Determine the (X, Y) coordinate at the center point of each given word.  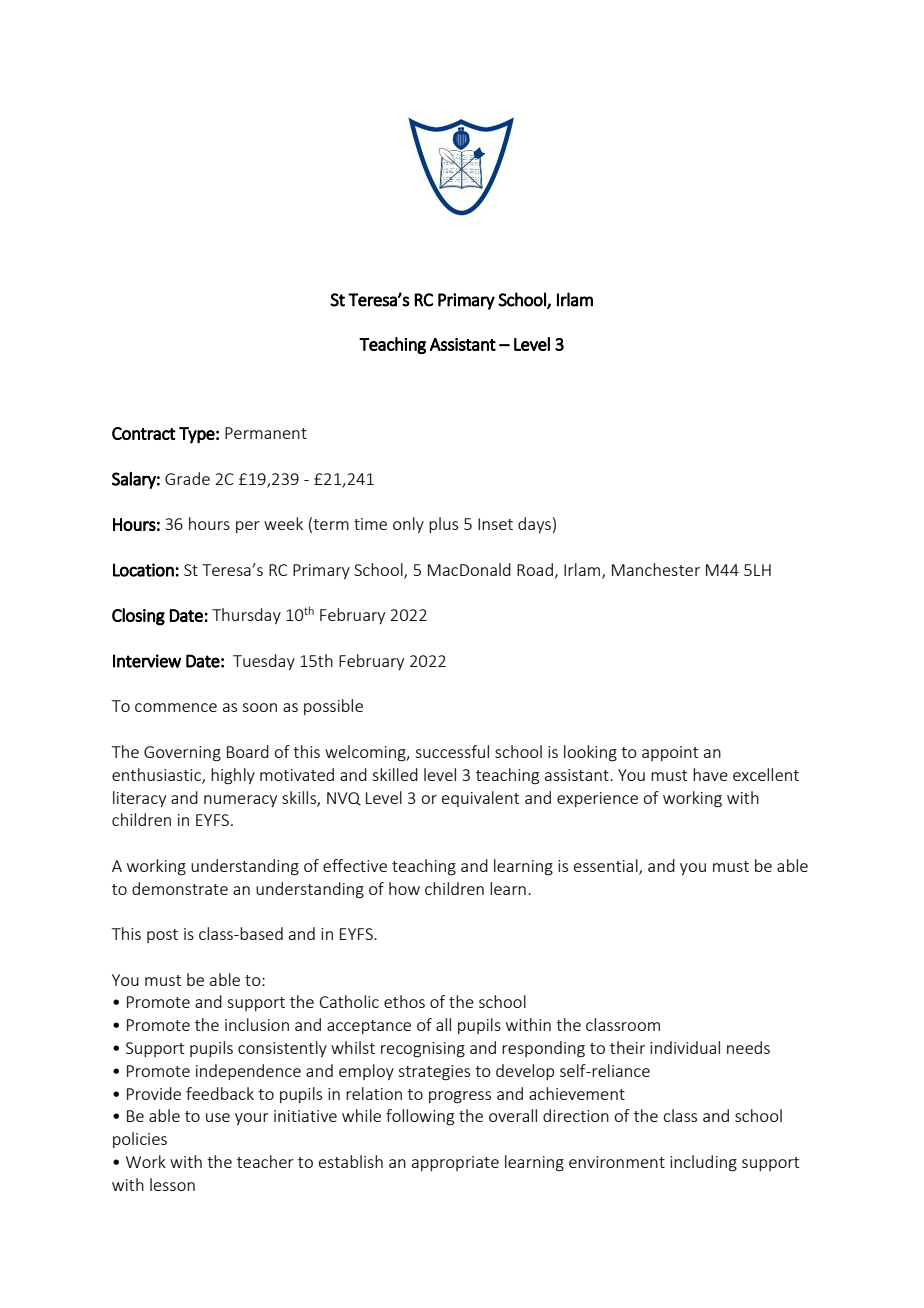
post (162, 936)
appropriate (455, 1163)
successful (452, 751)
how (404, 888)
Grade (187, 478)
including (703, 1163)
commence (176, 707)
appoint (670, 753)
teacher (265, 1161)
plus (443, 525)
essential (607, 866)
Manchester (656, 569)
